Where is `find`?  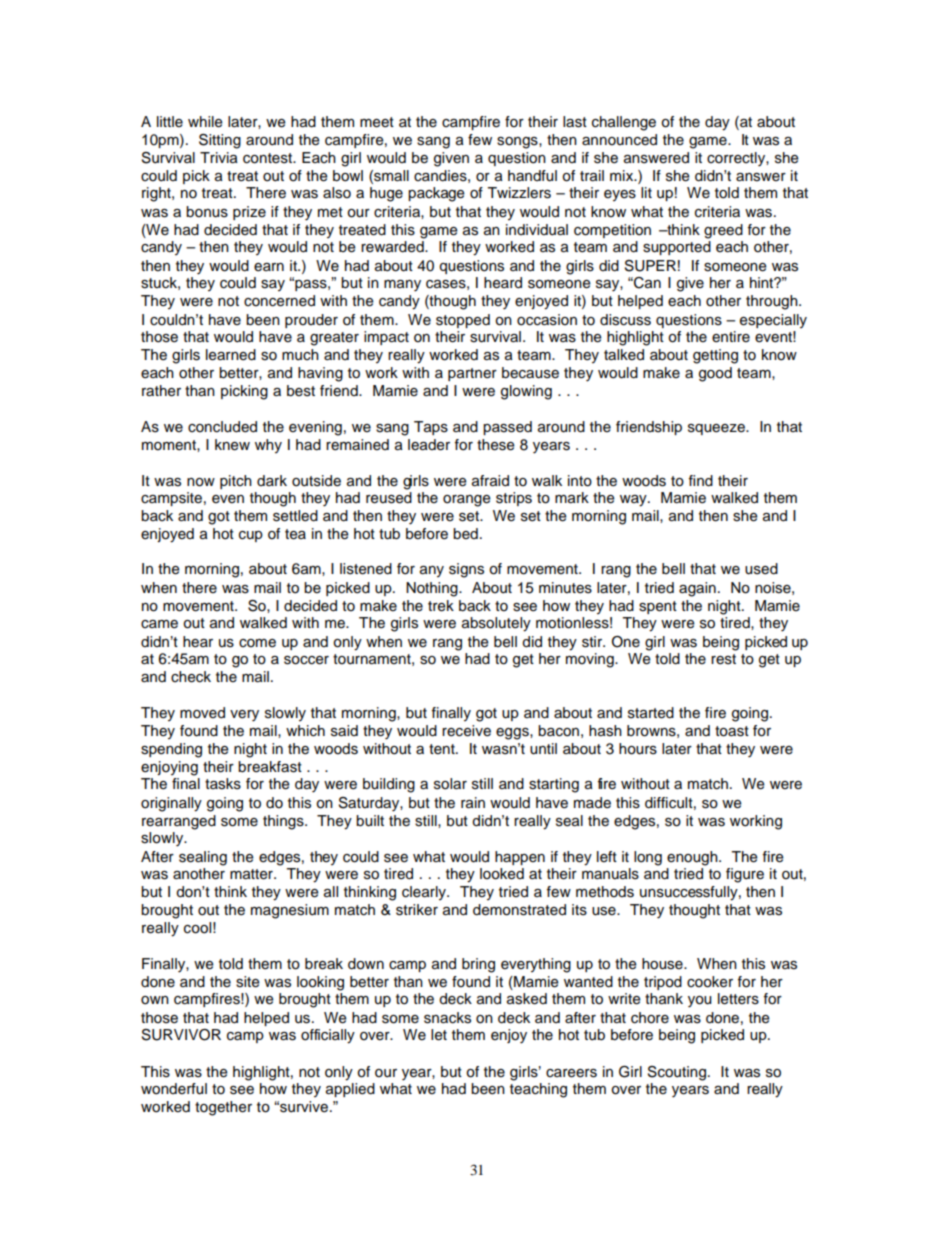 find is located at coordinates (701, 481).
